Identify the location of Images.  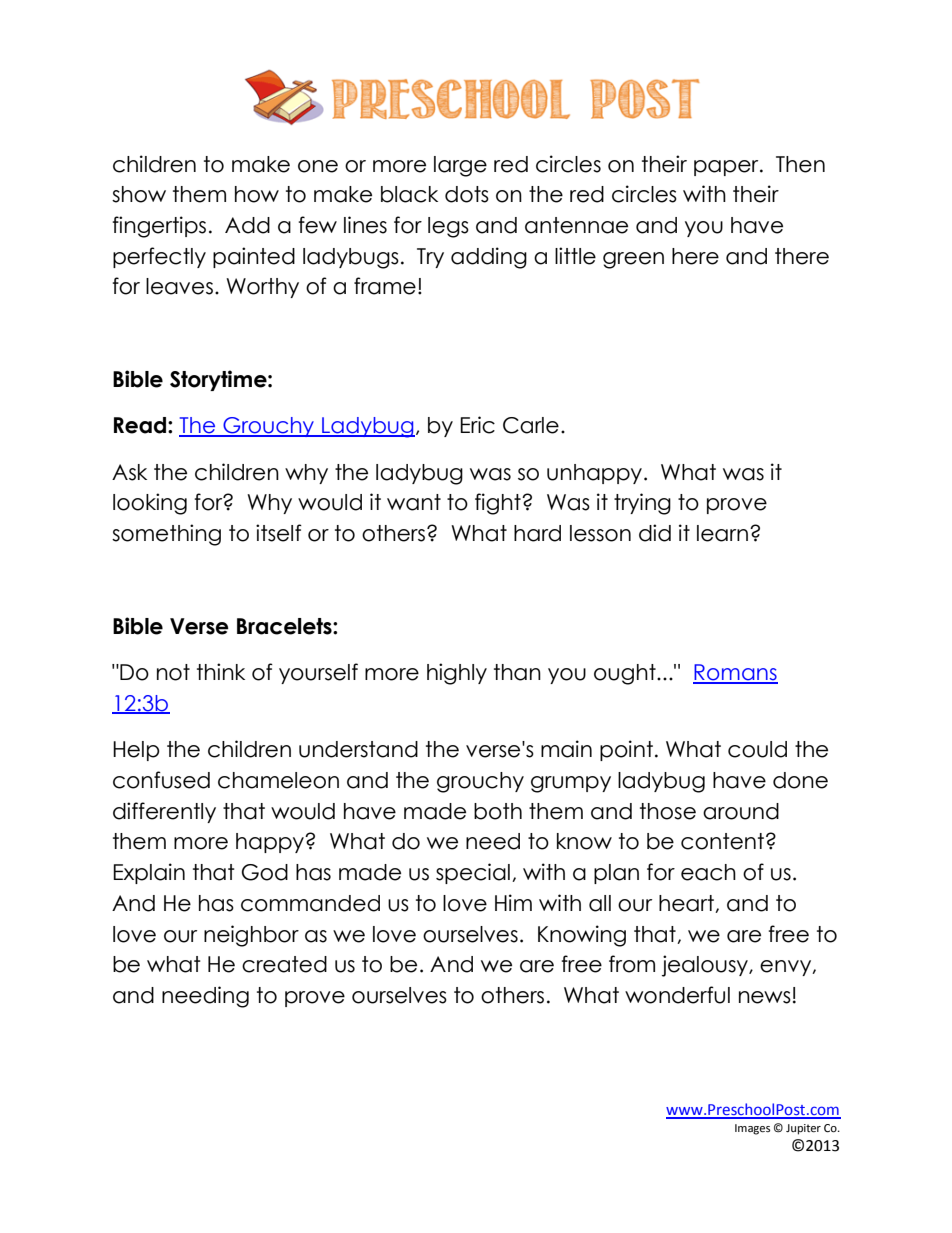
(752, 1129).
